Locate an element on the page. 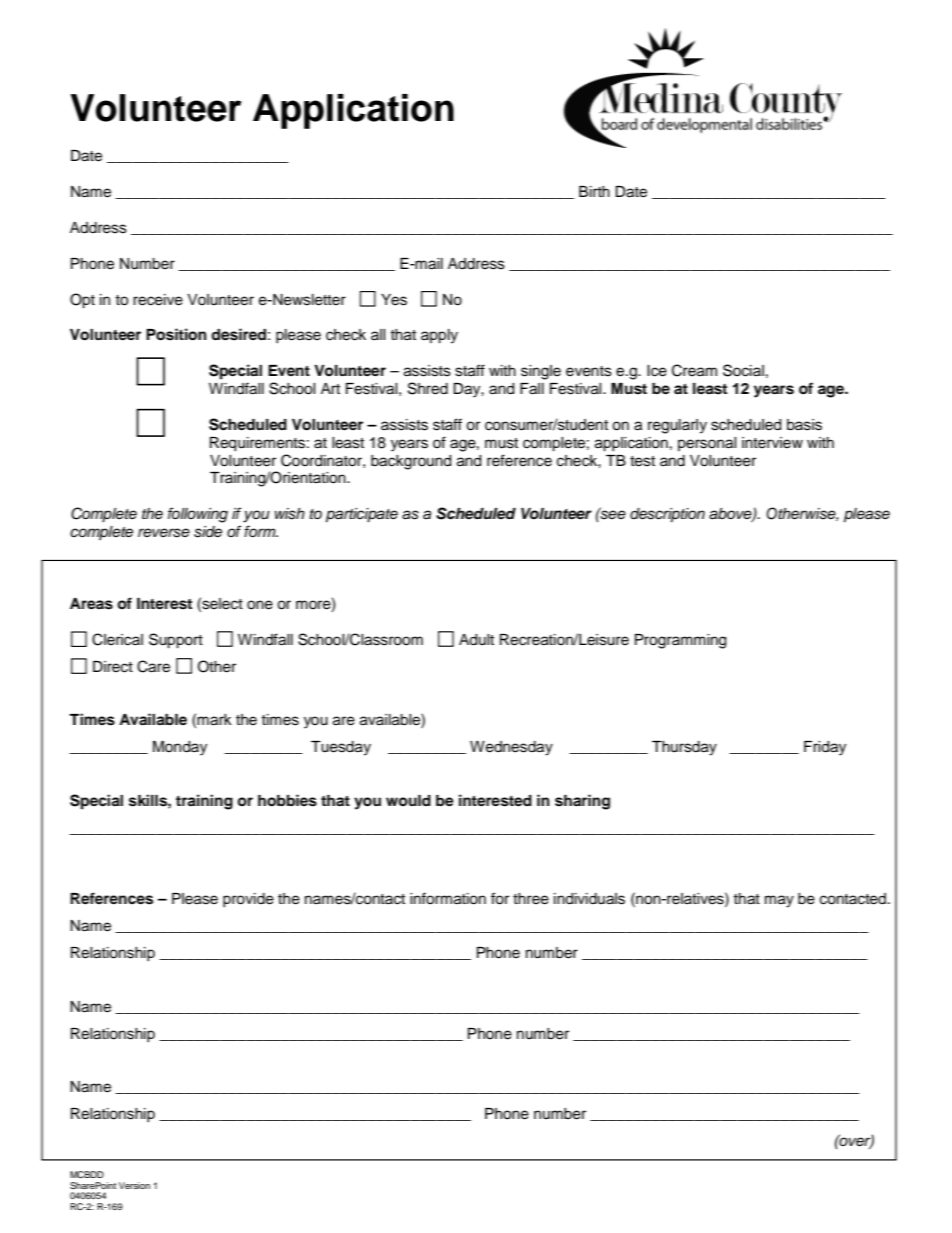 The width and height of the image is (952, 1233). Version is located at coordinates (134, 1185).
